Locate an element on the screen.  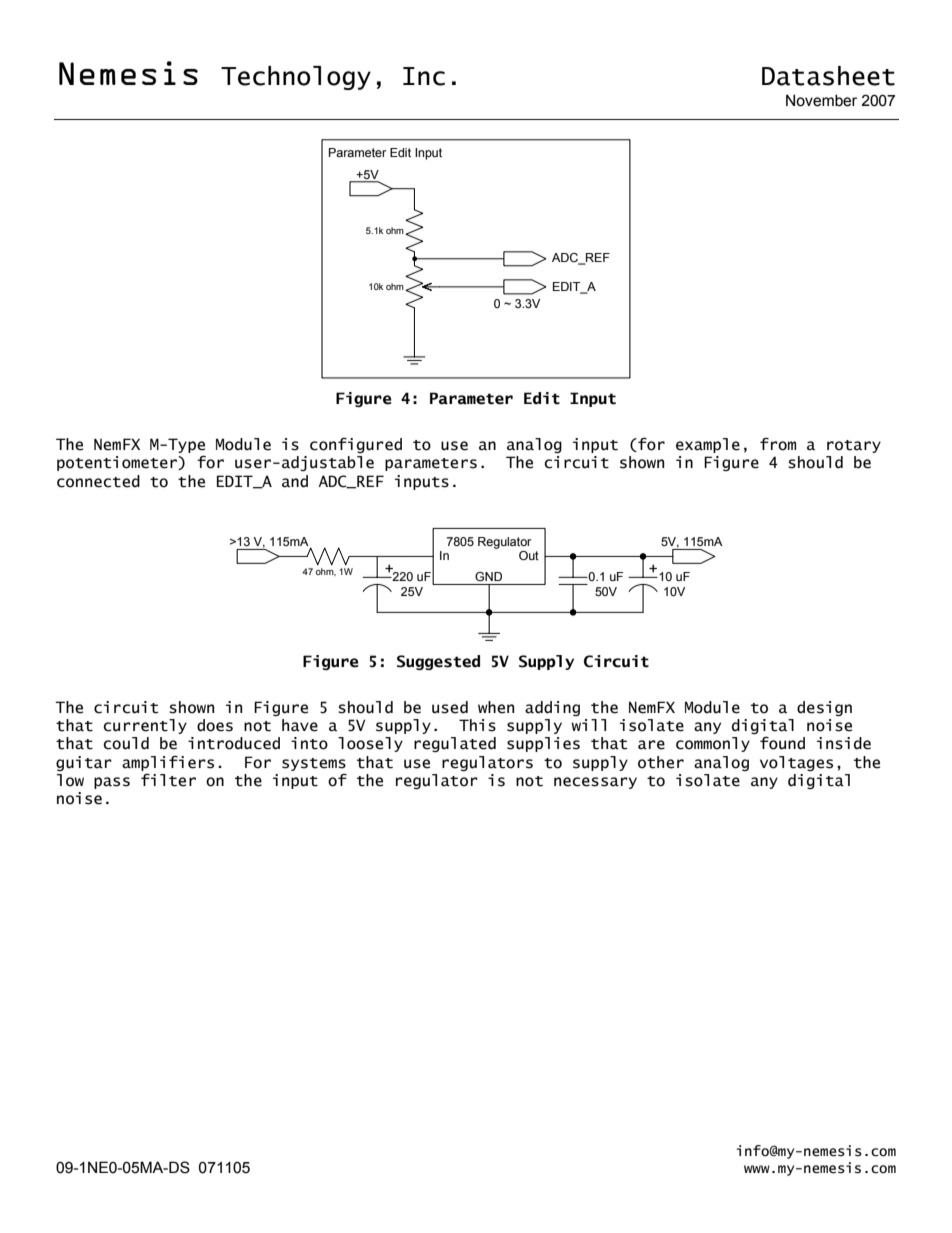
design is located at coordinates (824, 708).
